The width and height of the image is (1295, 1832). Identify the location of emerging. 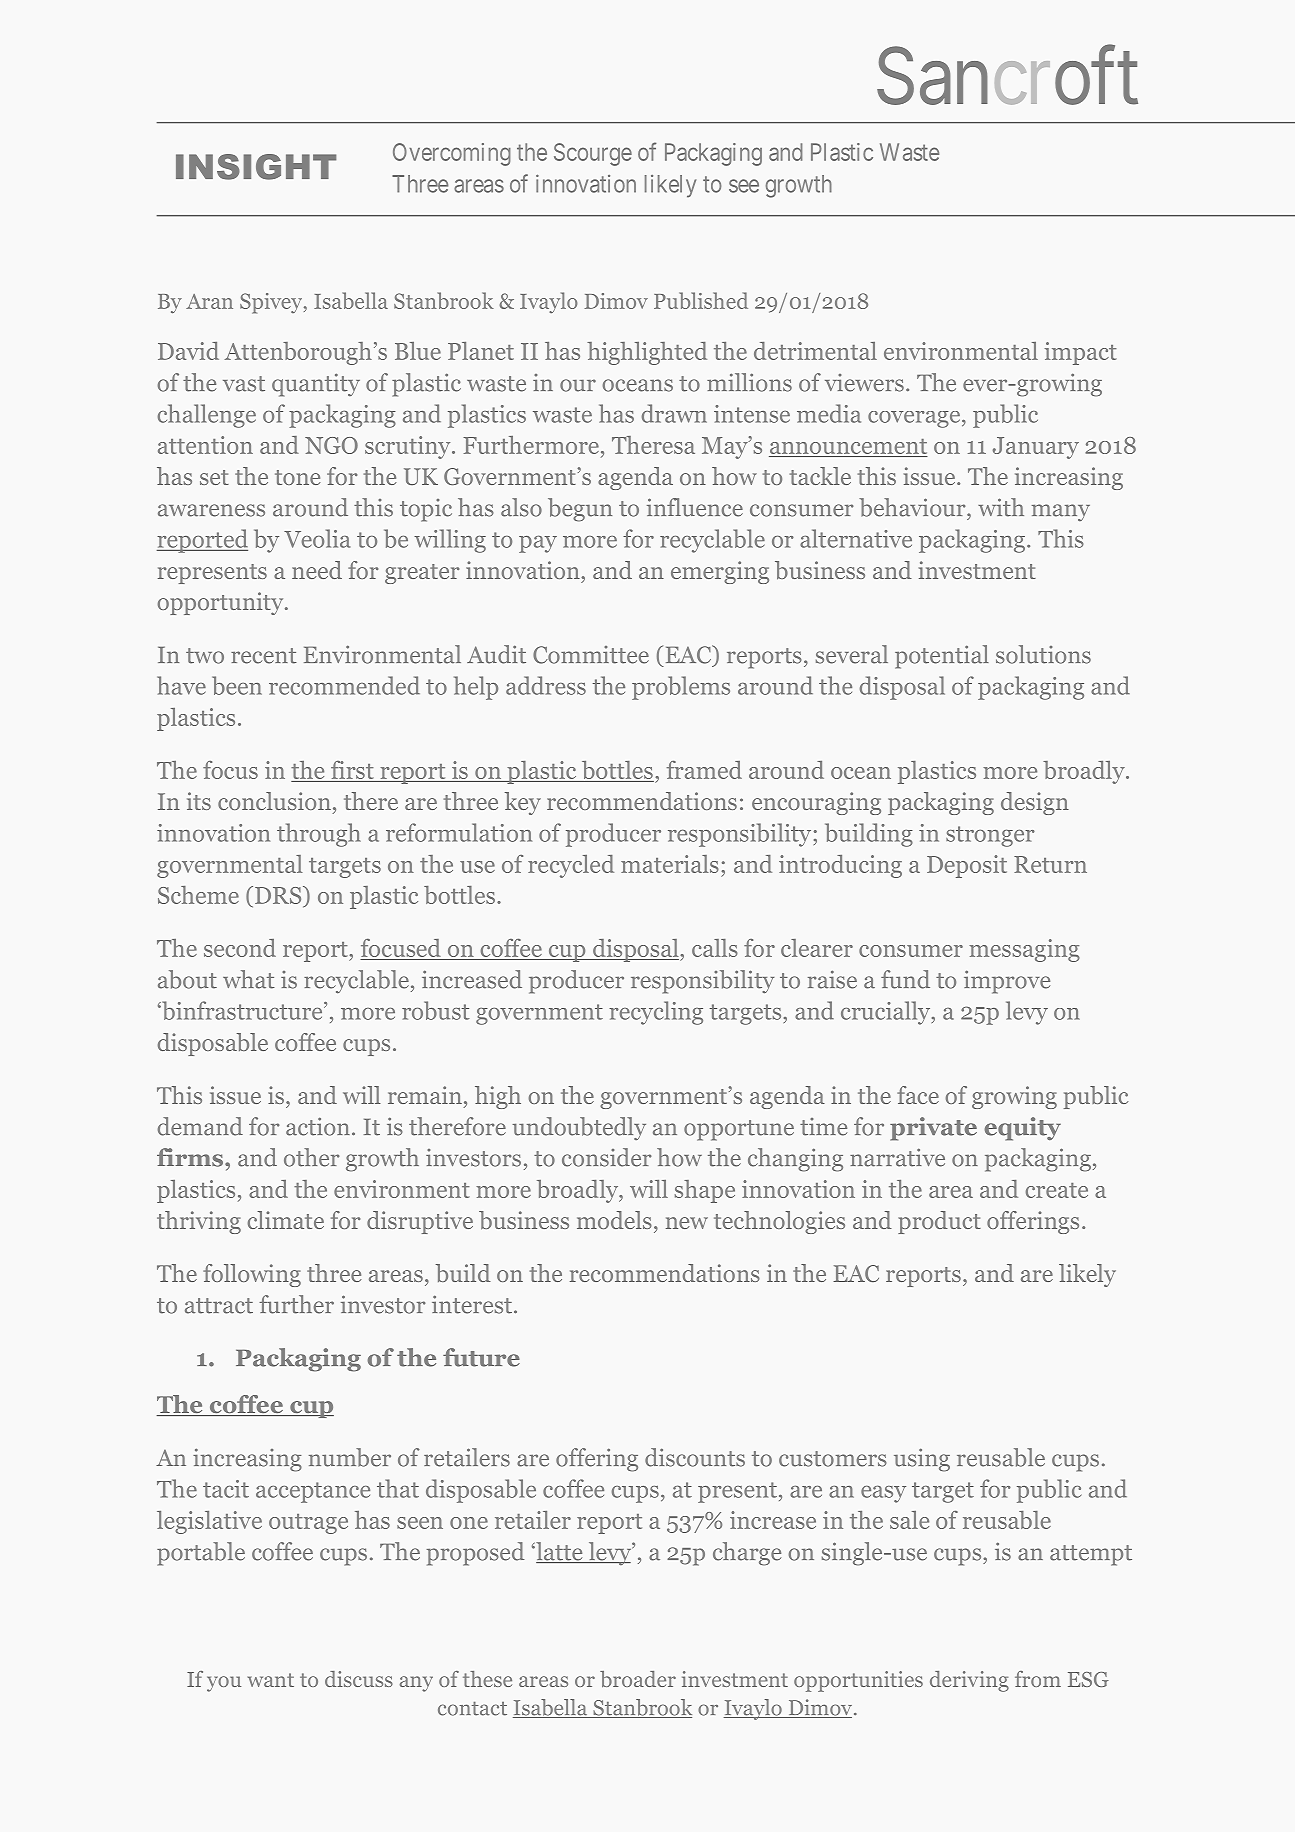
(720, 572).
